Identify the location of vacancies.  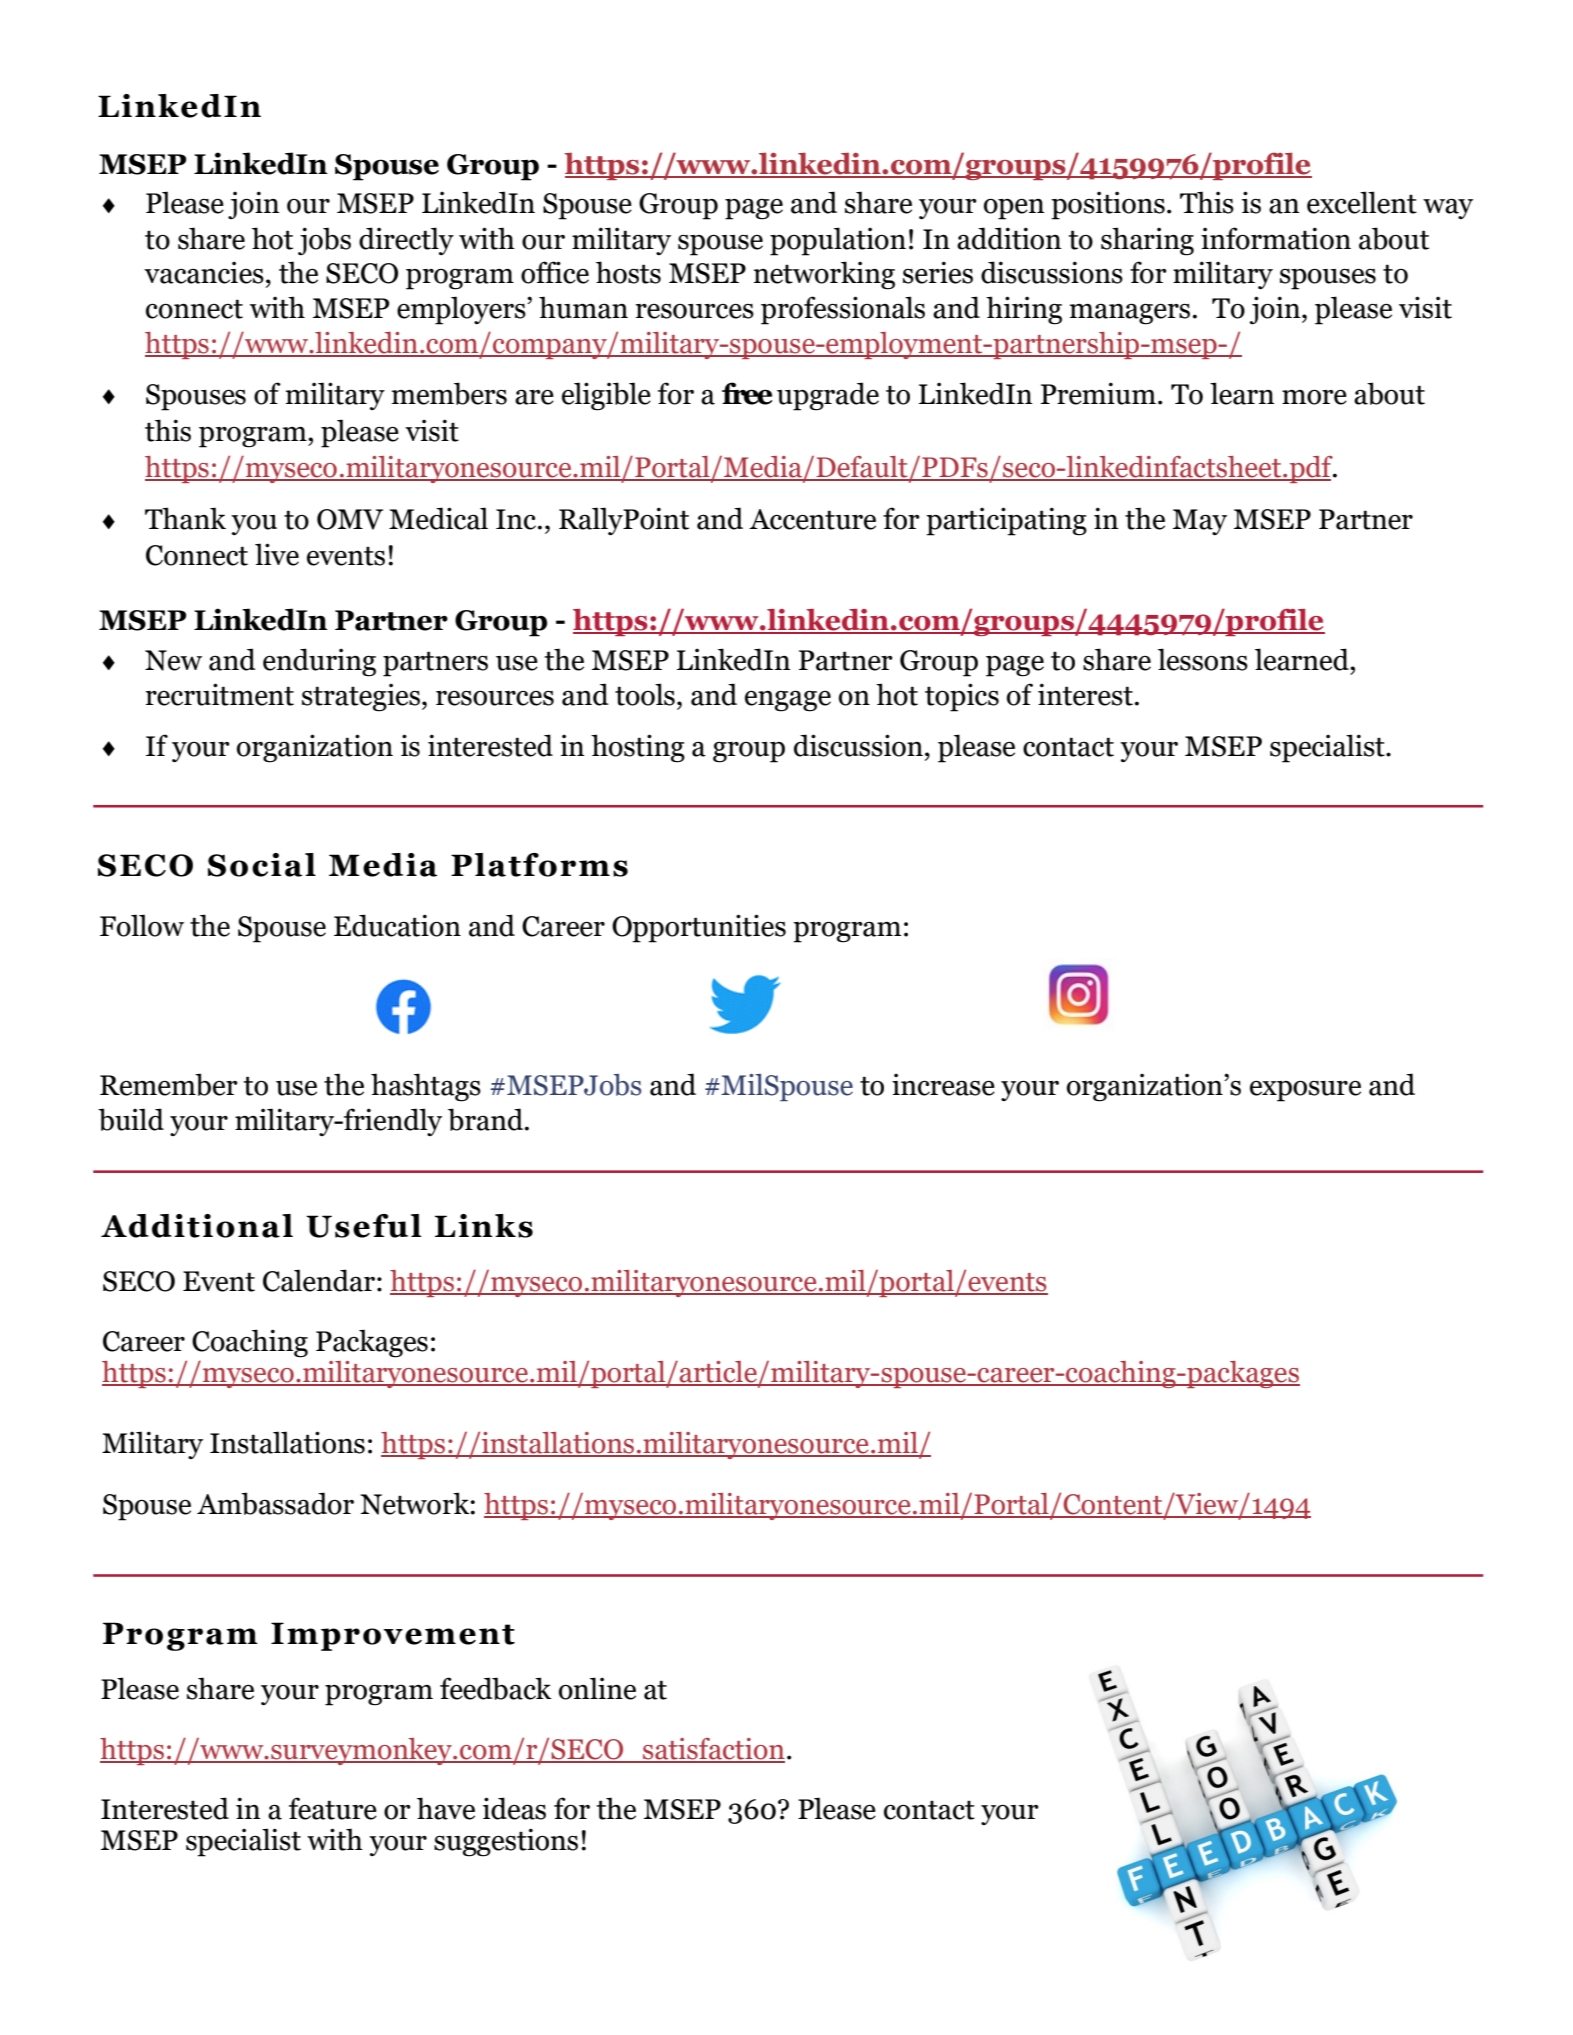
(204, 272).
